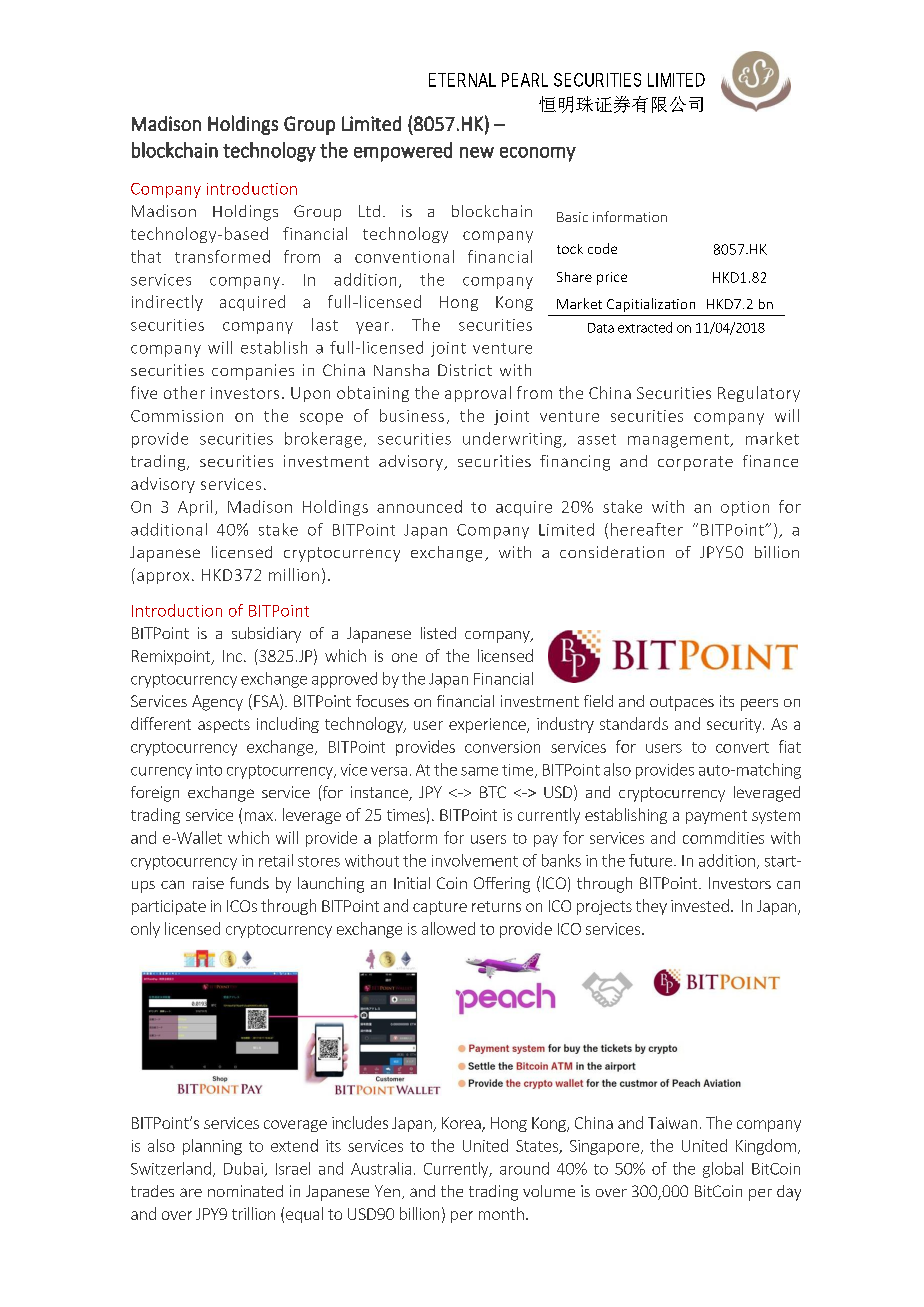 The height and width of the image is (1307, 924). Describe the element at coordinates (259, 816) in the image. I see `max` at that location.
